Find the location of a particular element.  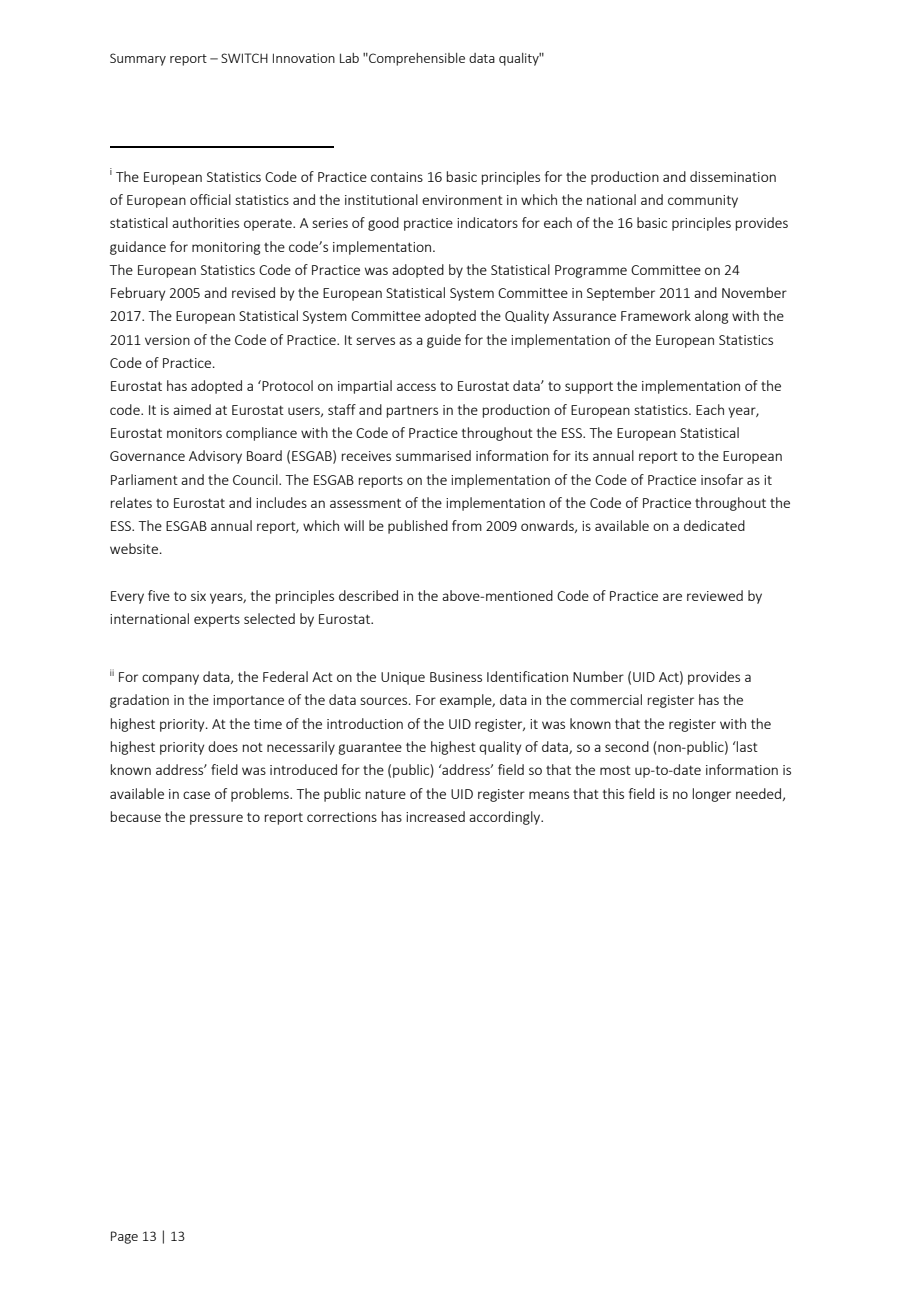

Business is located at coordinates (456, 677).
